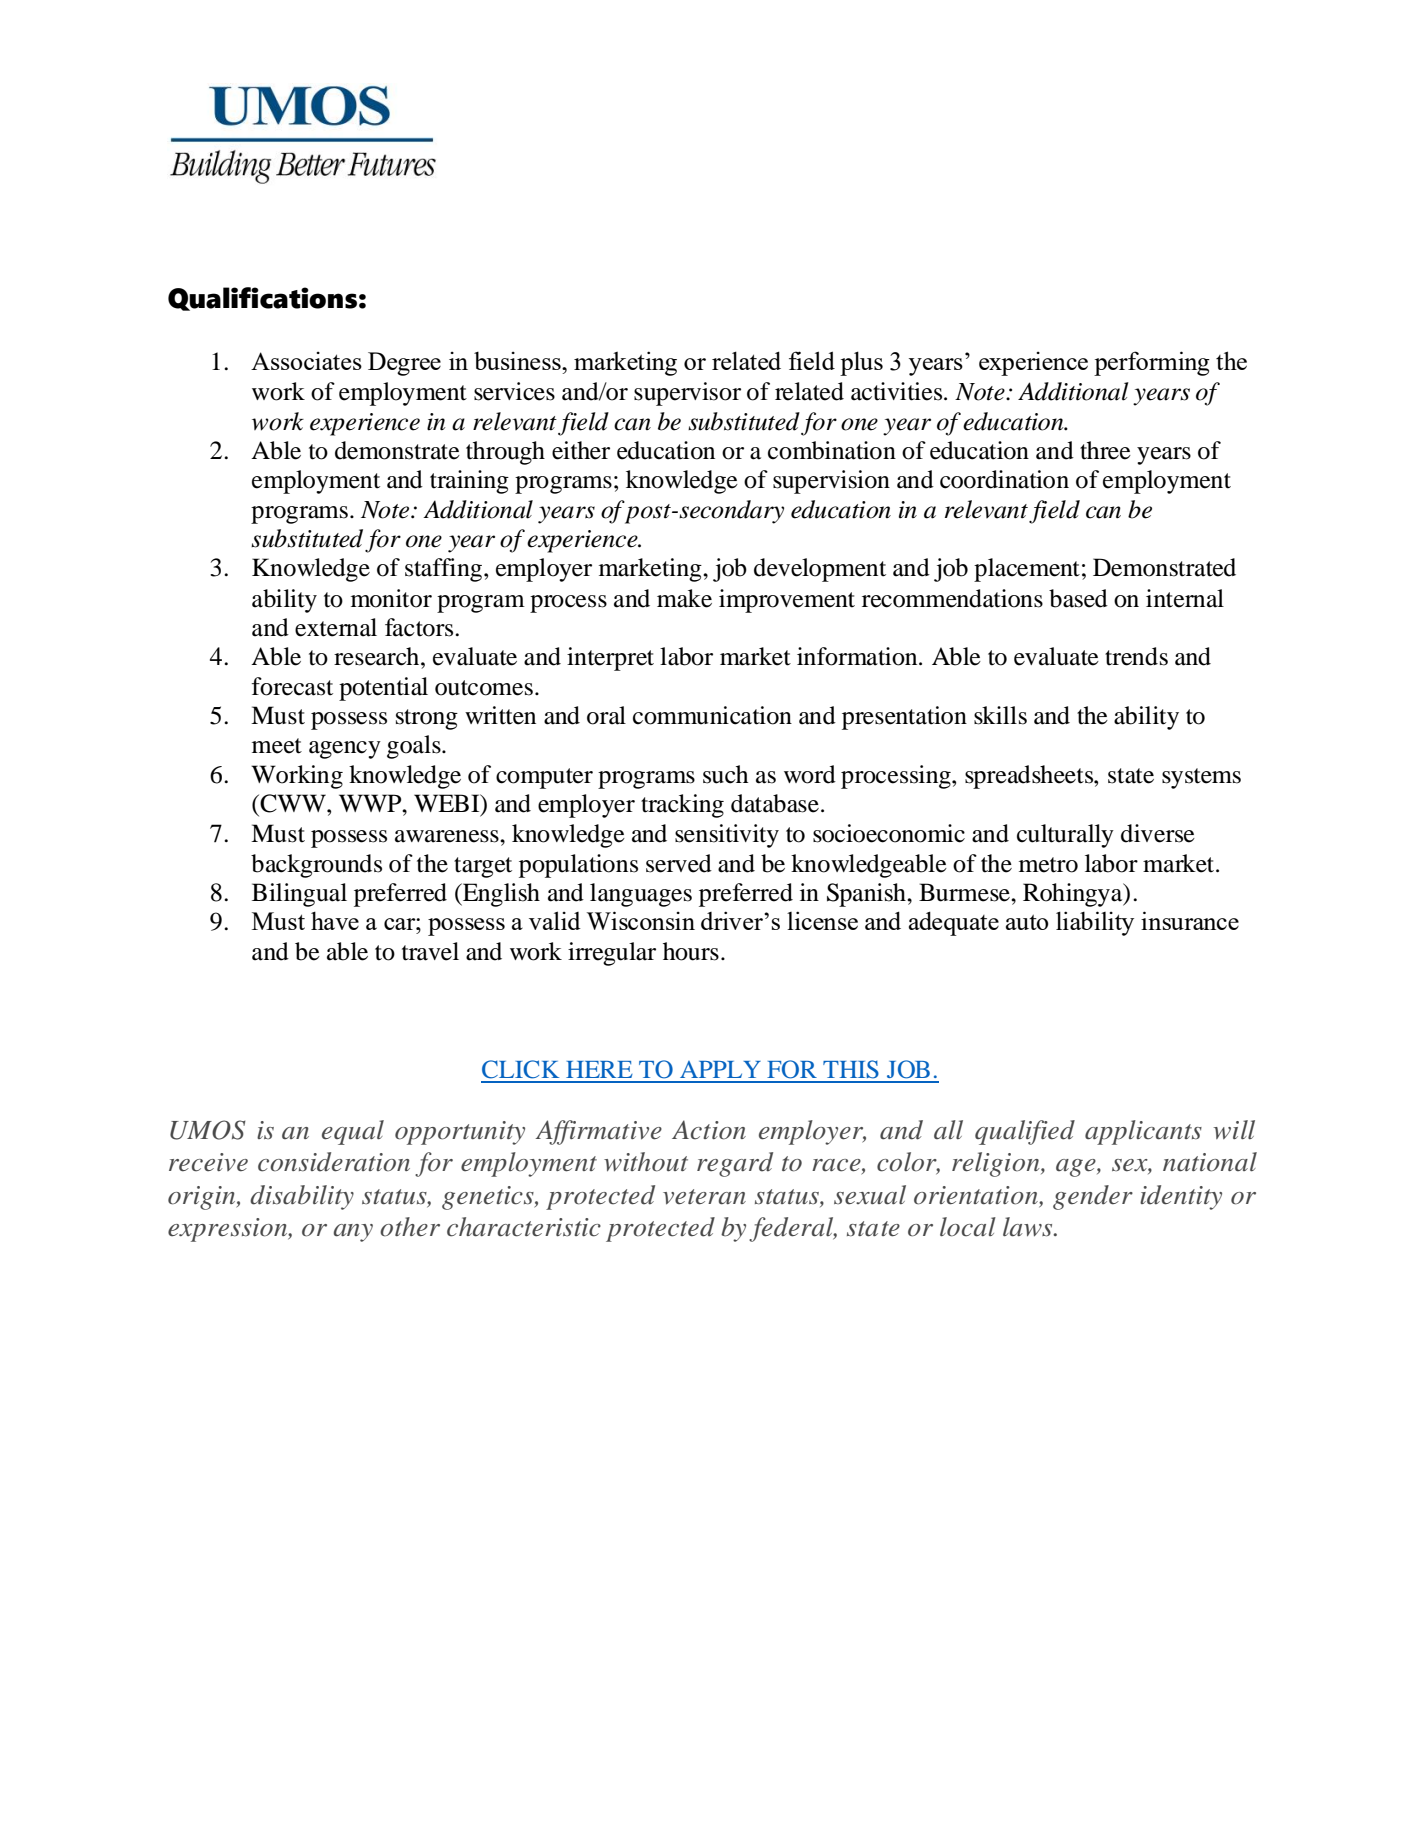 Image resolution: width=1425 pixels, height=1845 pixels. Describe the element at coordinates (691, 951) in the document. I see `hours` at that location.
